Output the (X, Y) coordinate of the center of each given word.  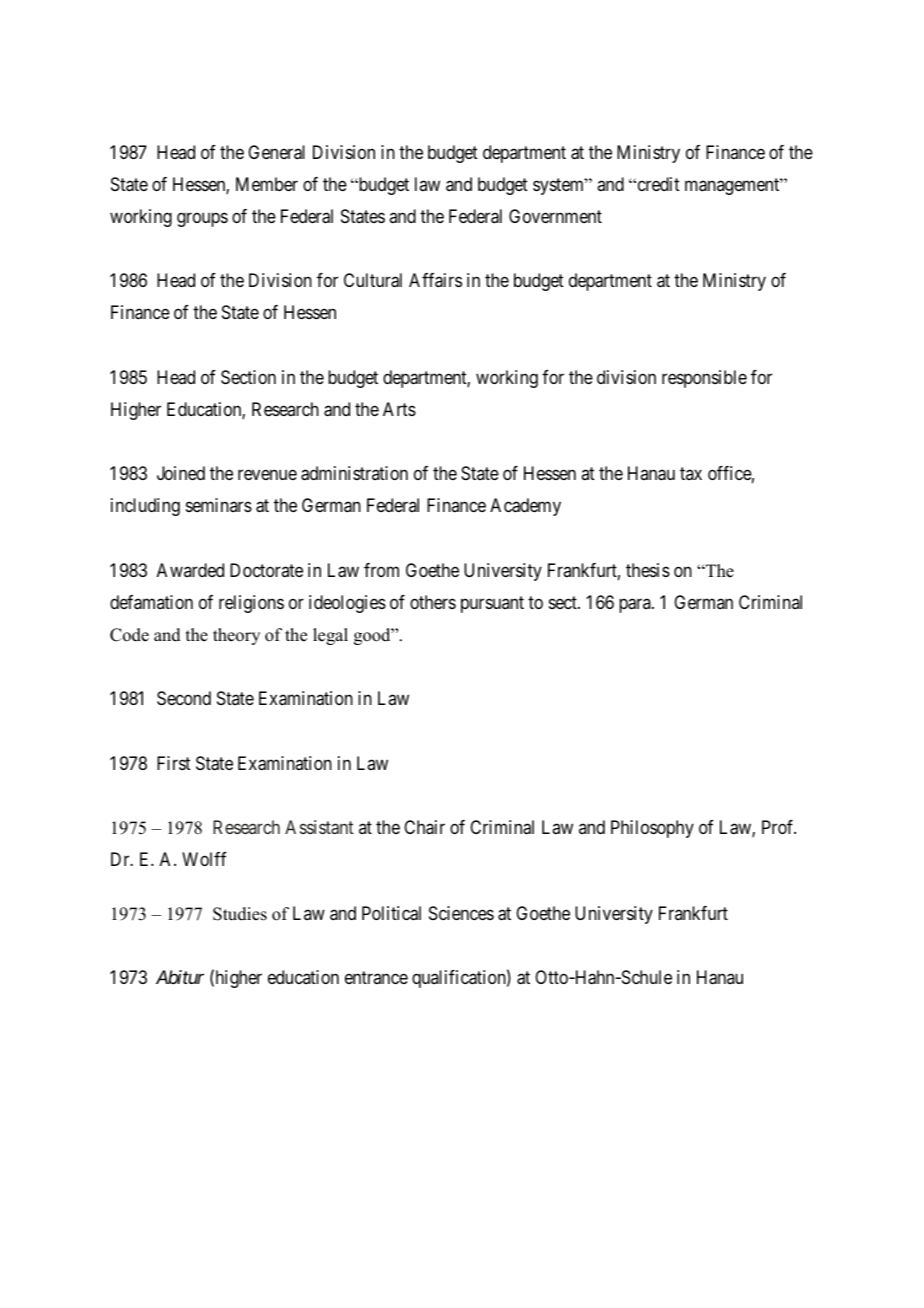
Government (555, 216)
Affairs (435, 280)
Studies (240, 914)
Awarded (190, 570)
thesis (648, 570)
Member (267, 184)
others (433, 602)
